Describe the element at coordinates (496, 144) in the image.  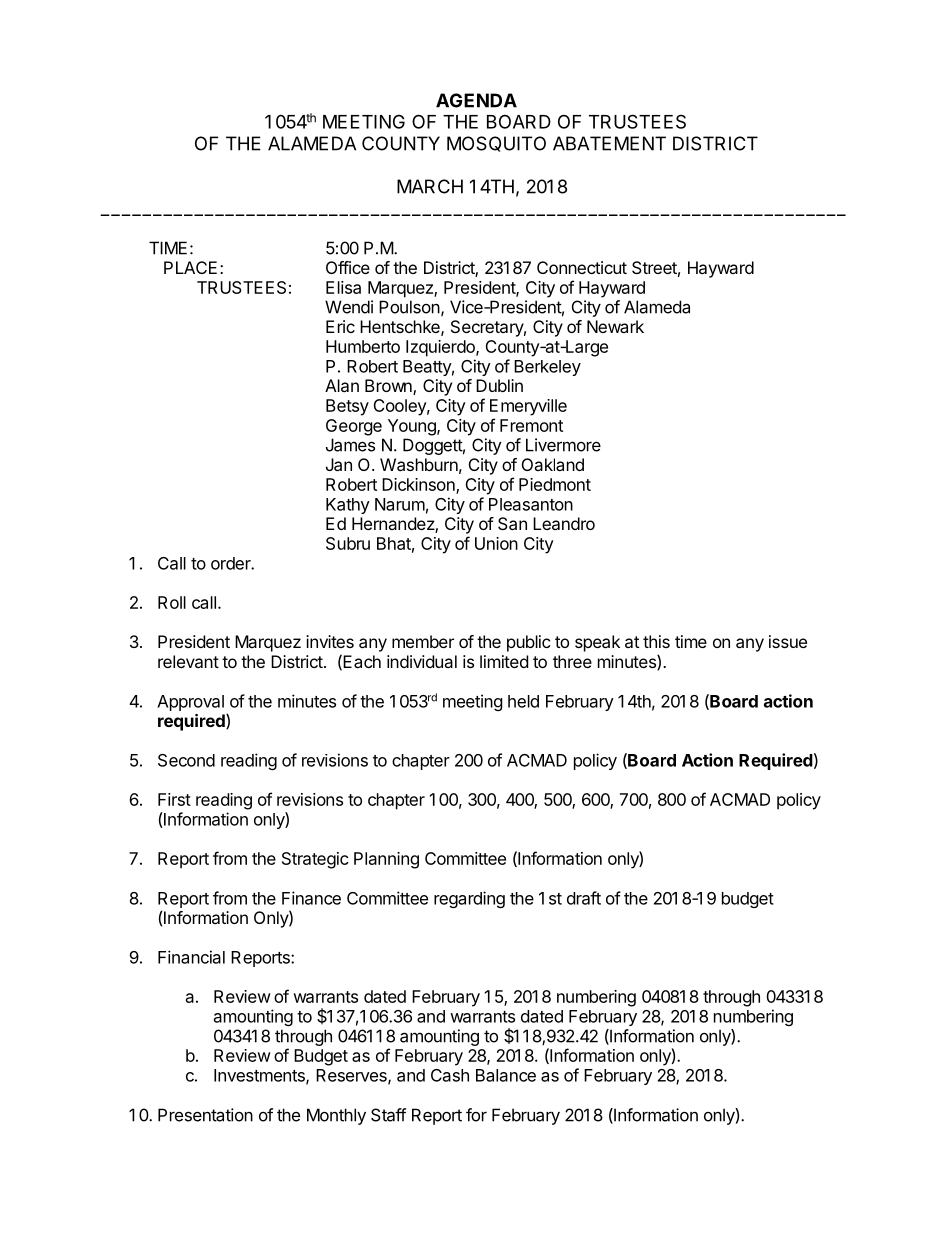
I see `MOSQUITO` at that location.
